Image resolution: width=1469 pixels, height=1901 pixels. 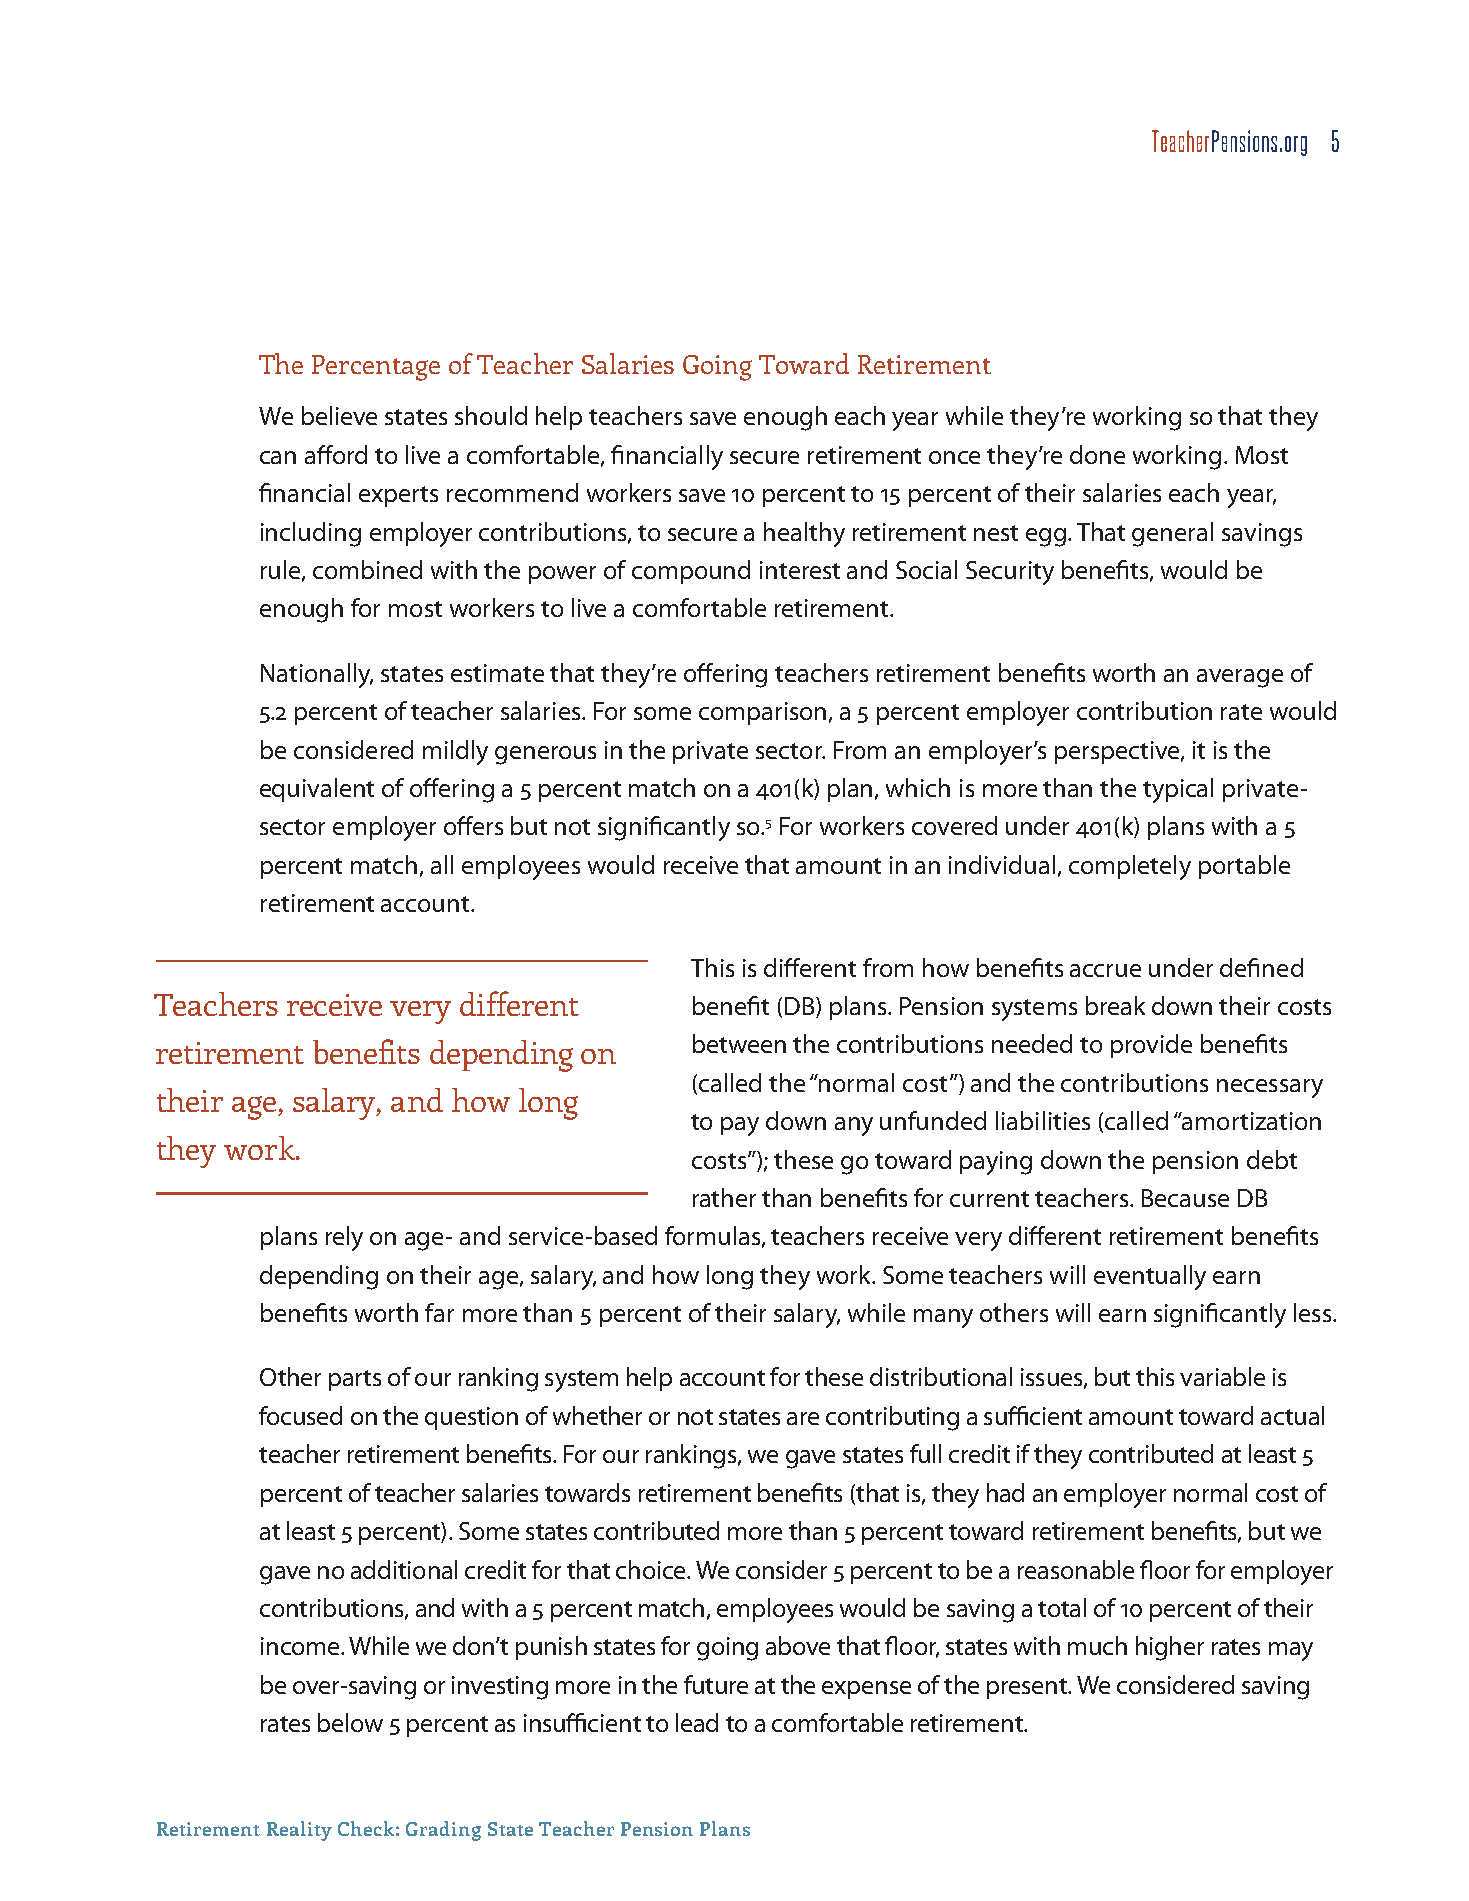 What do you see at coordinates (1170, 1648) in the screenshot?
I see `higher` at bounding box center [1170, 1648].
